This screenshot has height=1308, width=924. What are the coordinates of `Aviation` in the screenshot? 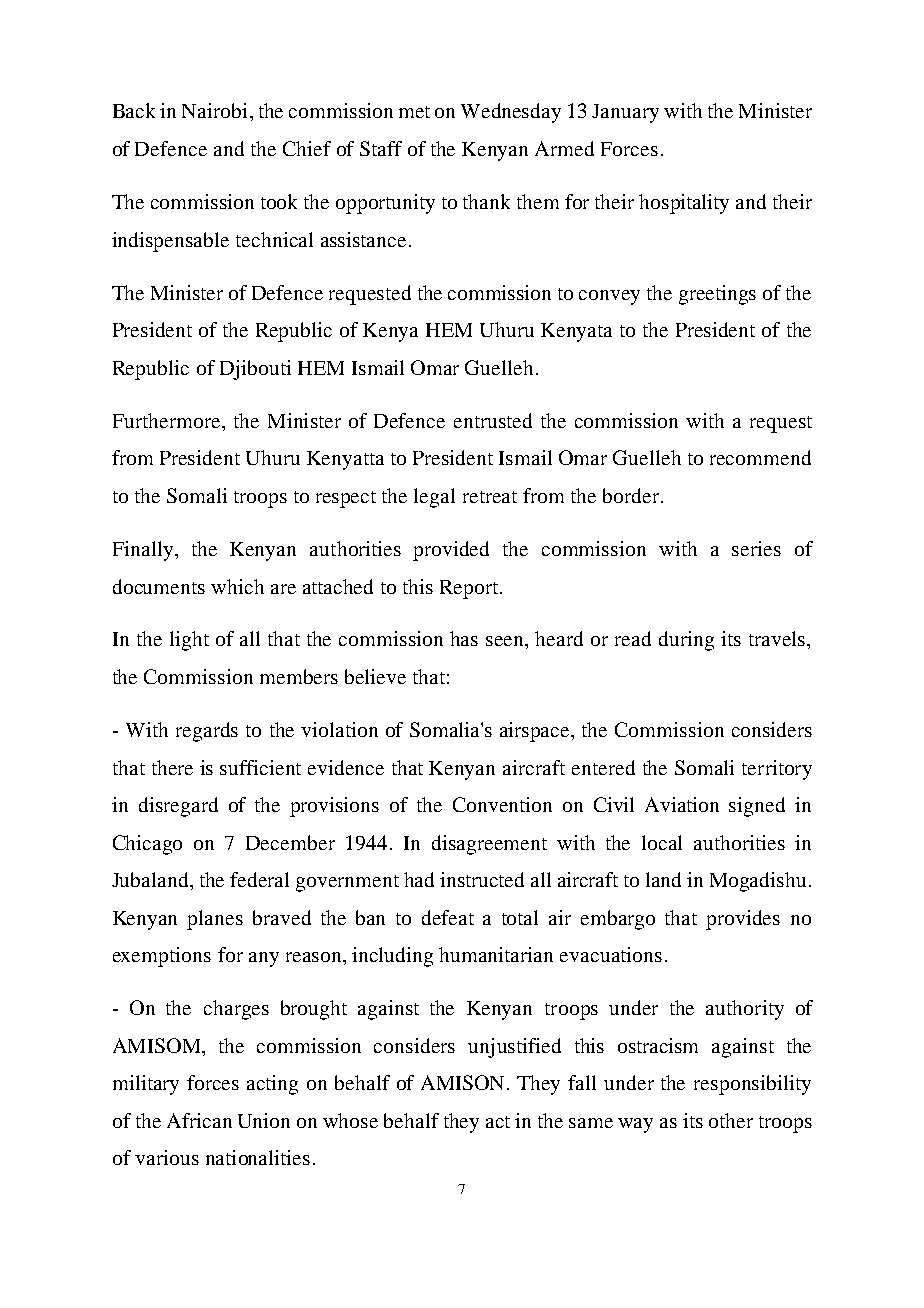 It's located at (682, 804).
